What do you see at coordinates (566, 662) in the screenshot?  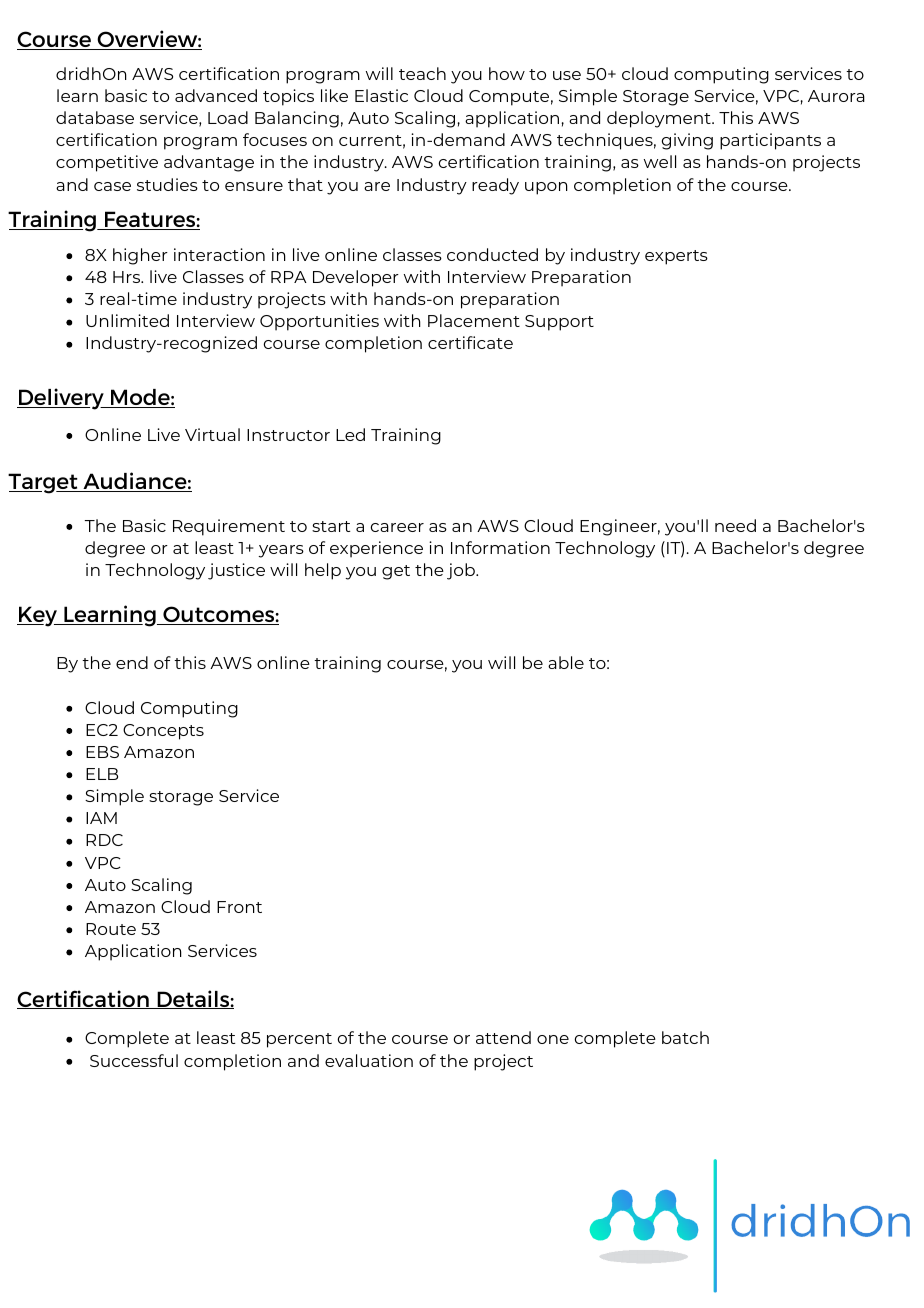 I see `able` at bounding box center [566, 662].
